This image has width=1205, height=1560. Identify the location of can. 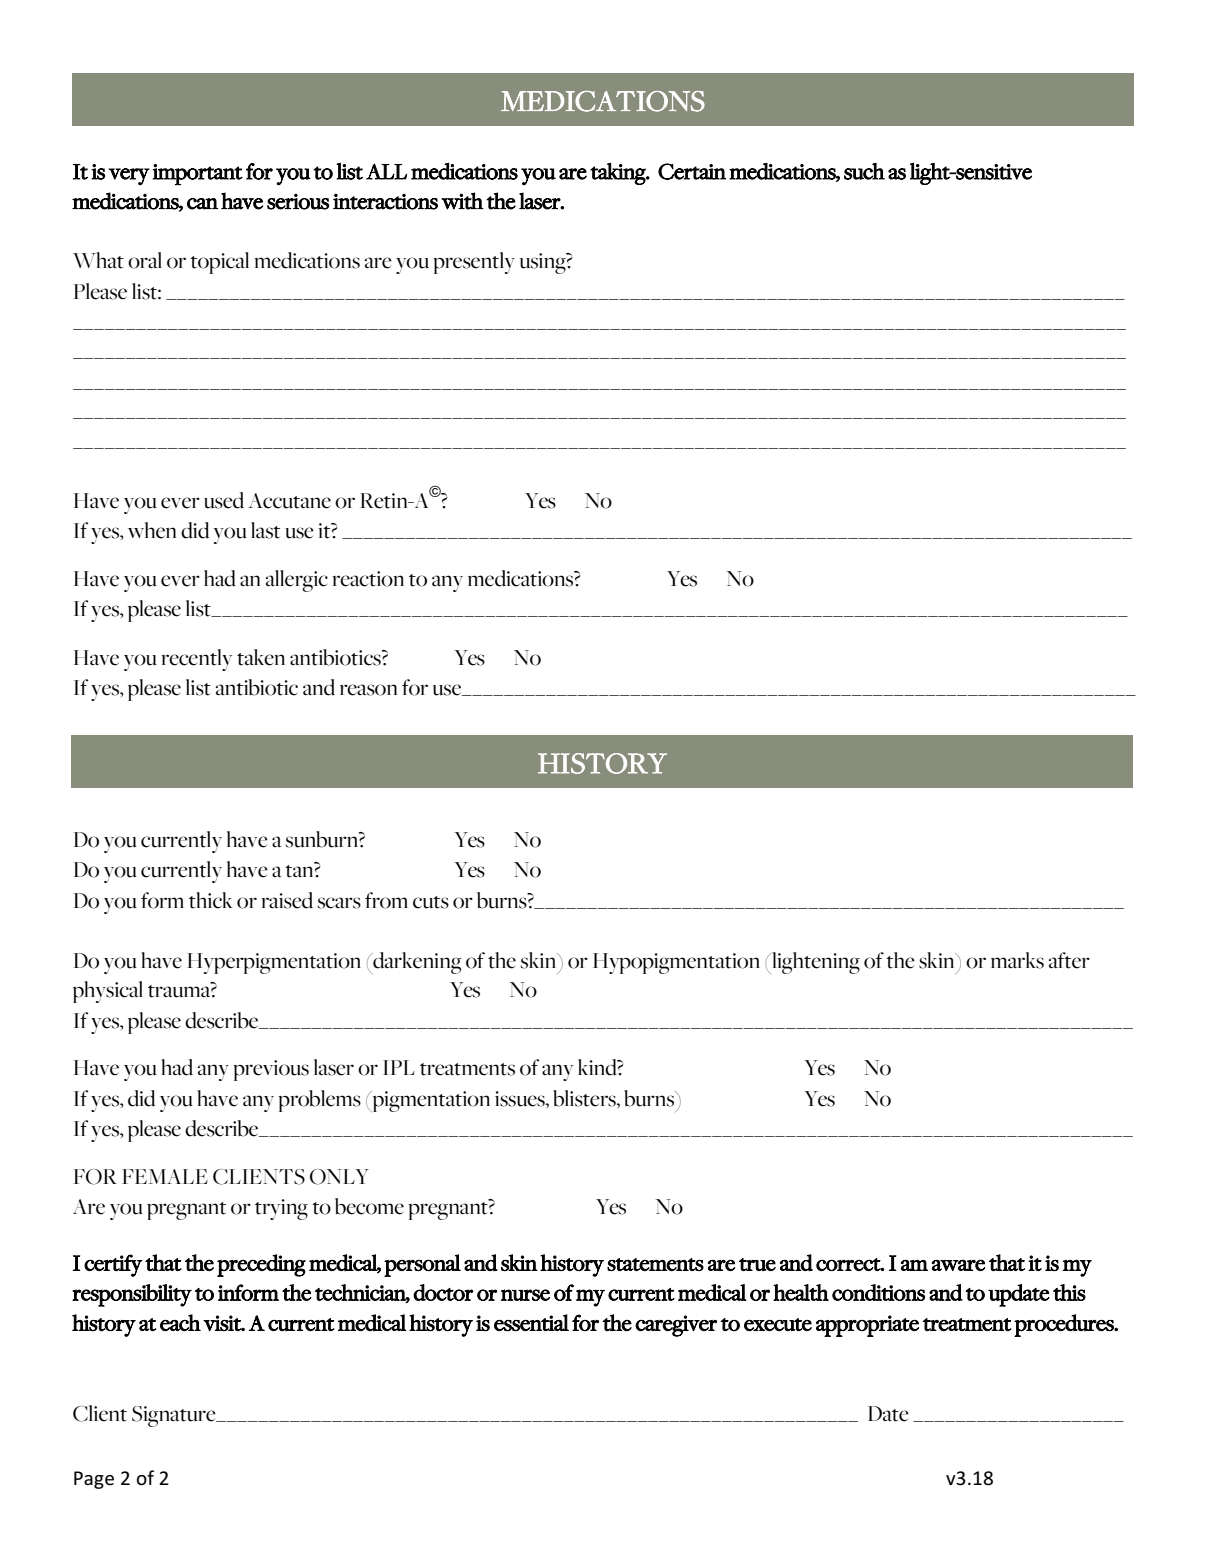
(202, 204).
